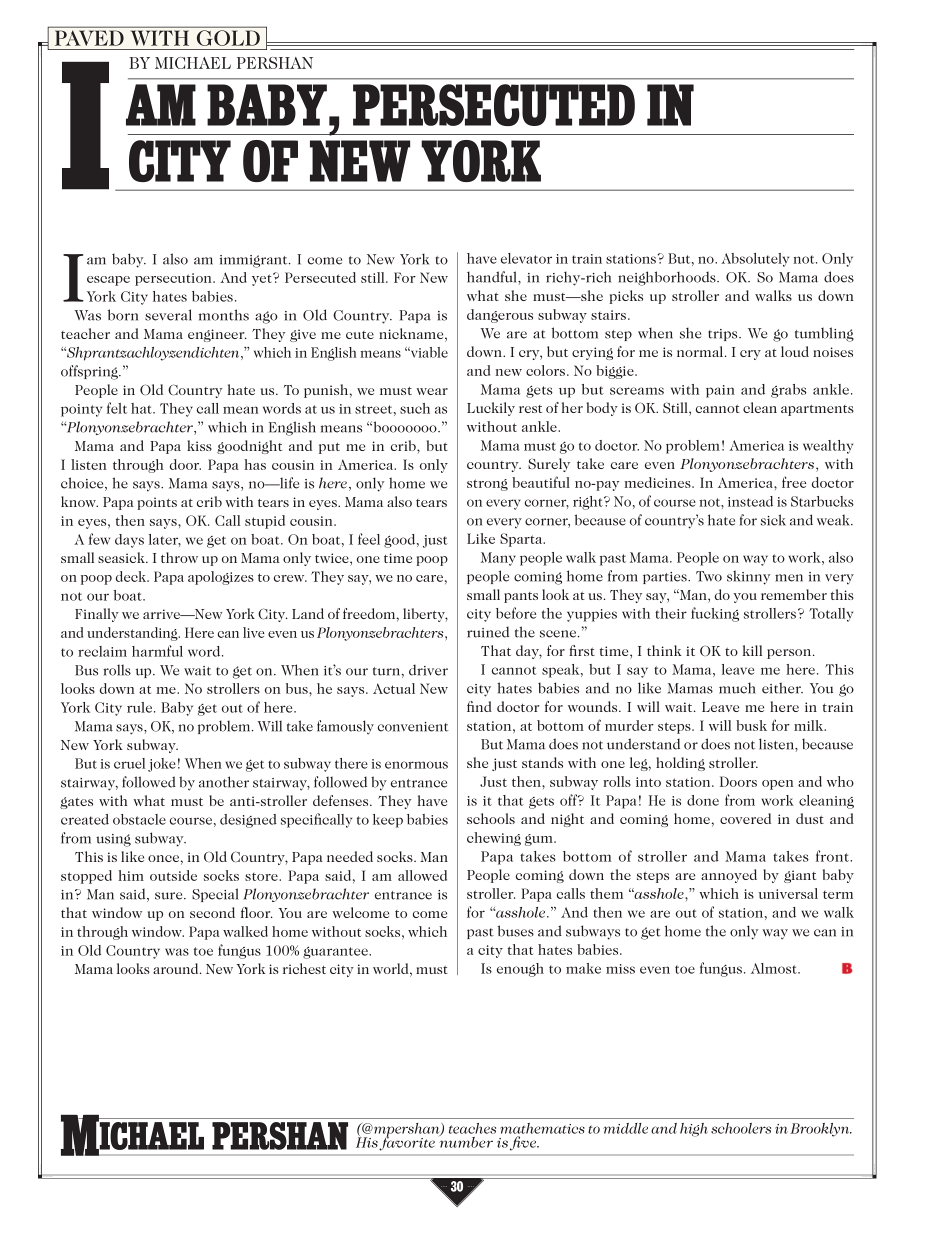 Image resolution: width=952 pixels, height=1233 pixels. What do you see at coordinates (498, 559) in the page?
I see `Many` at bounding box center [498, 559].
